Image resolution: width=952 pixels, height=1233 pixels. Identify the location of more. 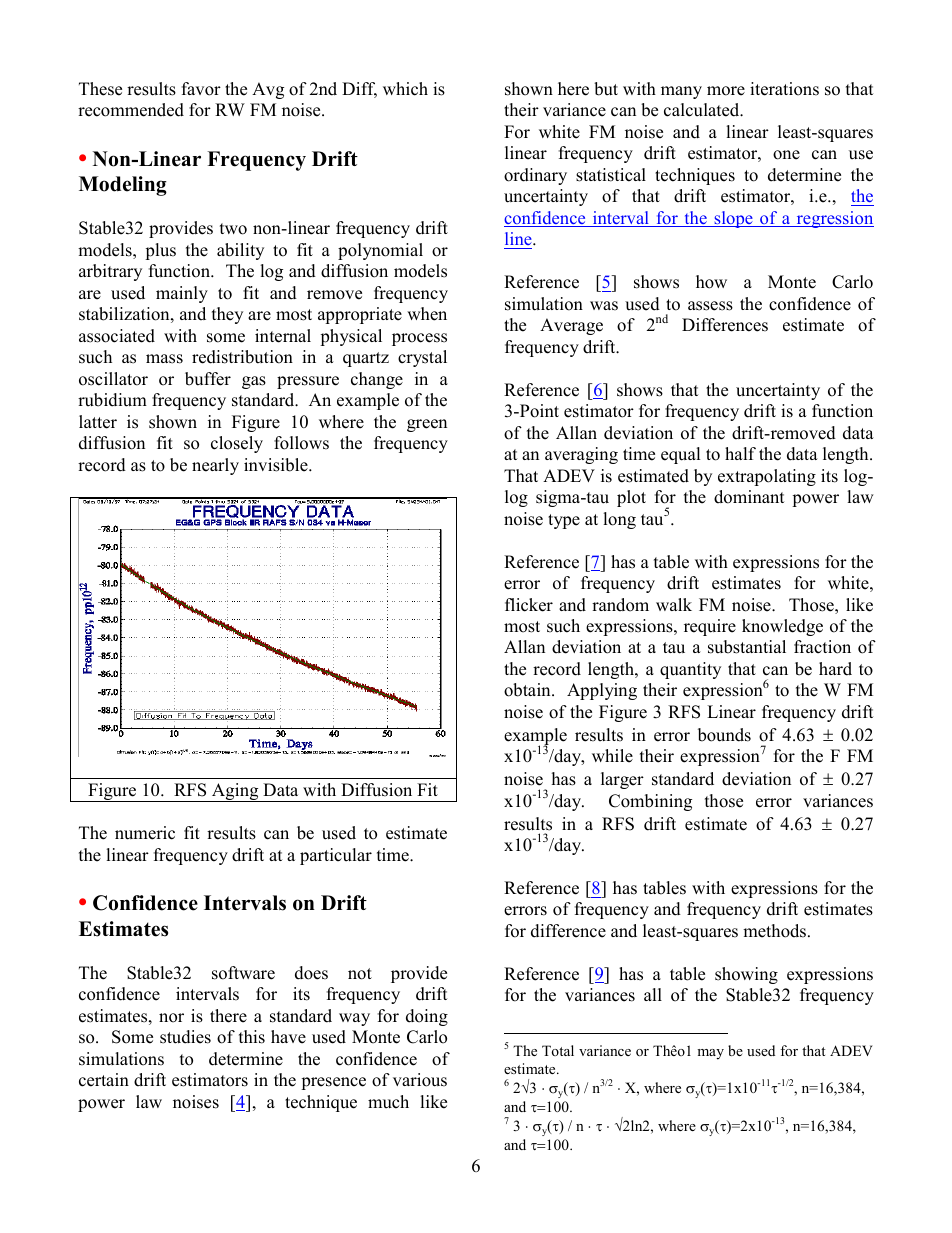
(726, 91).
